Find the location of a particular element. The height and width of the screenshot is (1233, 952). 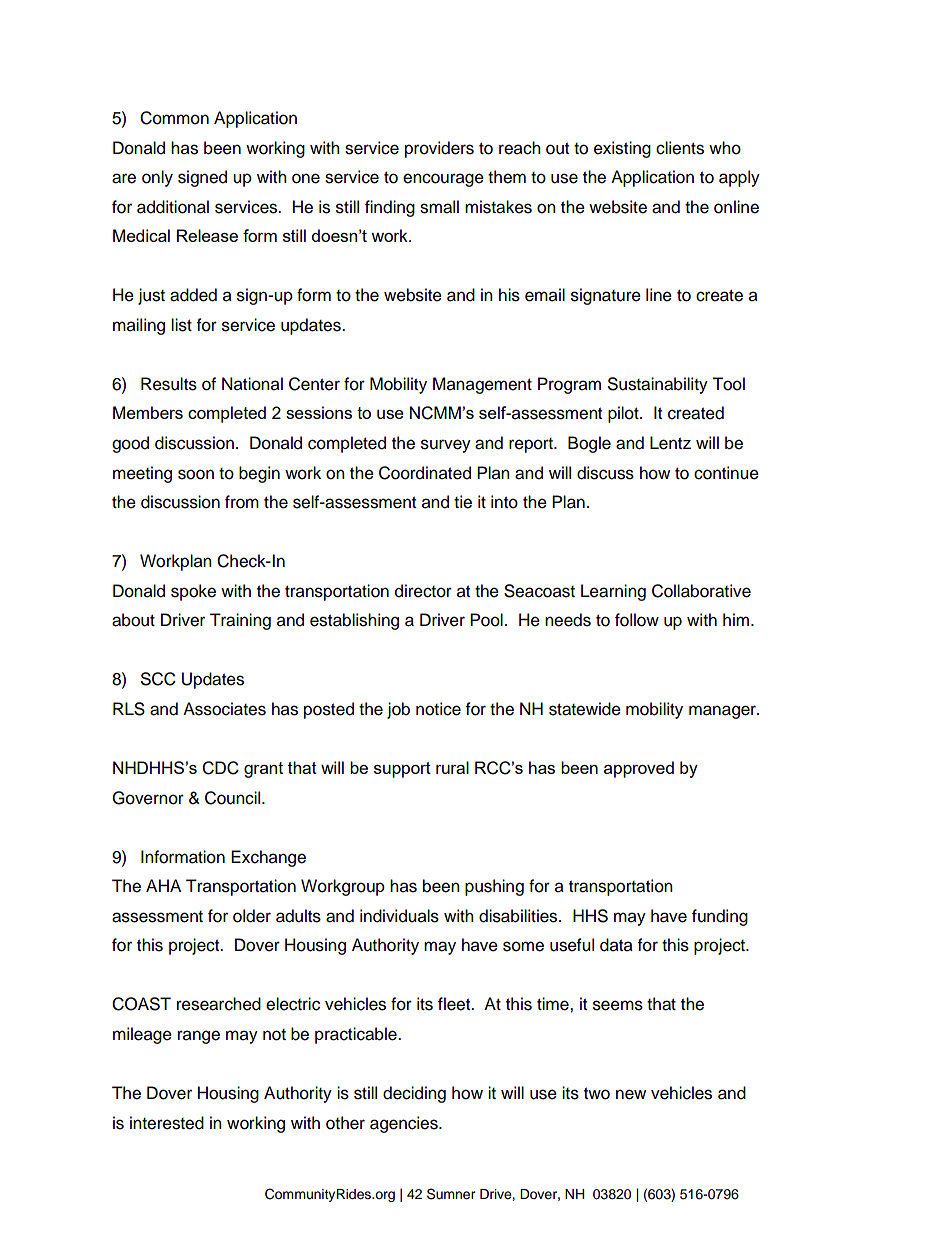

Sustainability is located at coordinates (658, 385).
